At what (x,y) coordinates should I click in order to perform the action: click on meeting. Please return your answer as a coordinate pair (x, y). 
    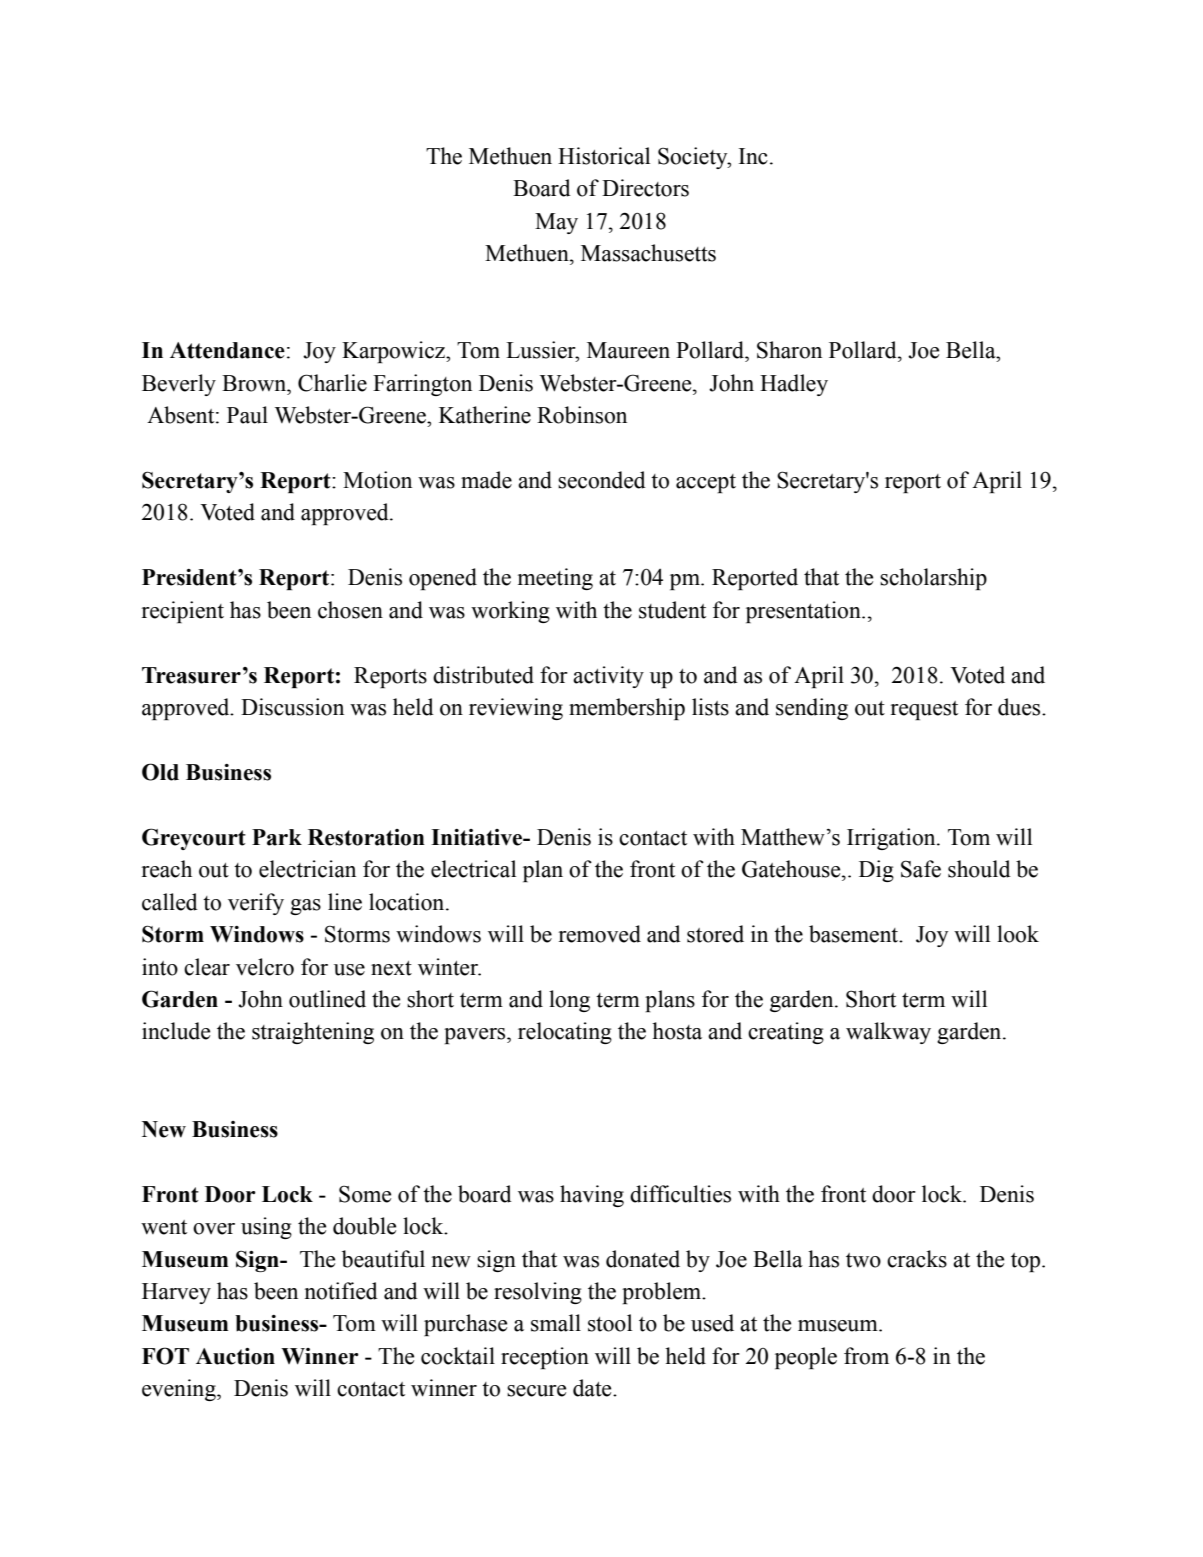
    Looking at the image, I should click on (555, 579).
